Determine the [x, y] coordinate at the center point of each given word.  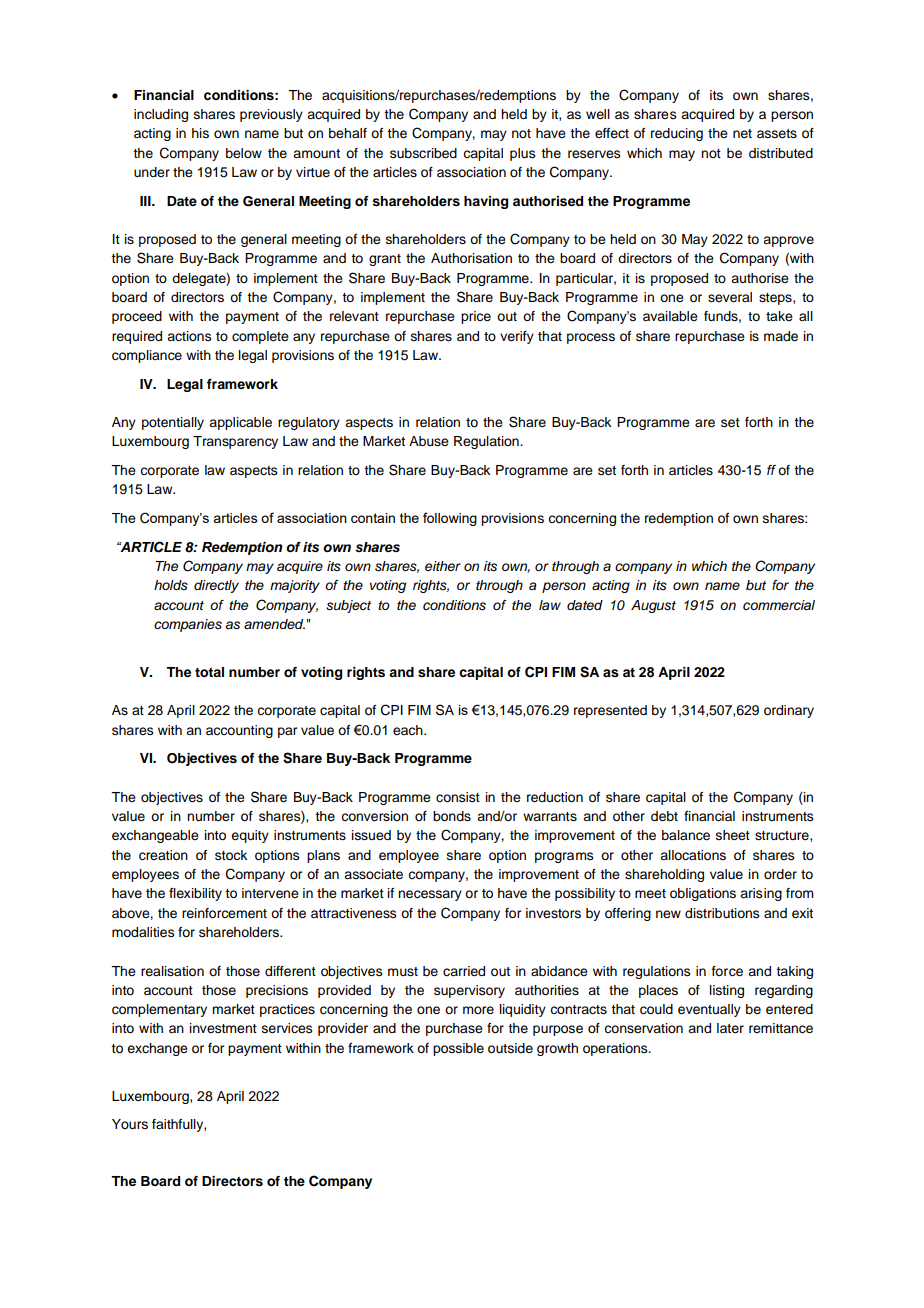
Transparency [235, 442]
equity [250, 836]
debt [664, 816]
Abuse [429, 441]
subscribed [423, 153]
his [200, 133]
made [781, 336]
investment [223, 1028]
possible [458, 1049]
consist [458, 797]
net [742, 133]
